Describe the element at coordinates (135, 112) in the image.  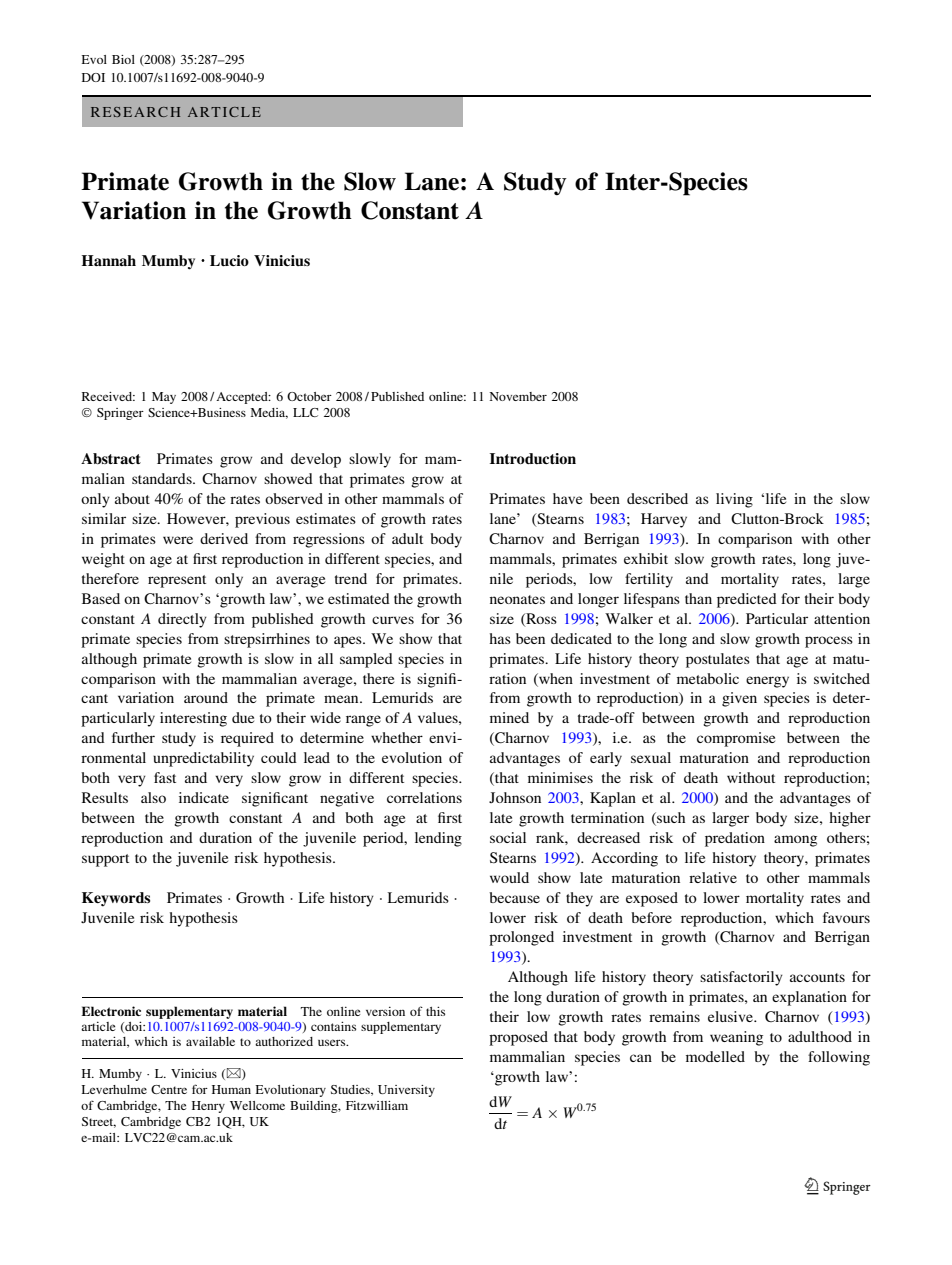
I see `RESEARCH` at that location.
